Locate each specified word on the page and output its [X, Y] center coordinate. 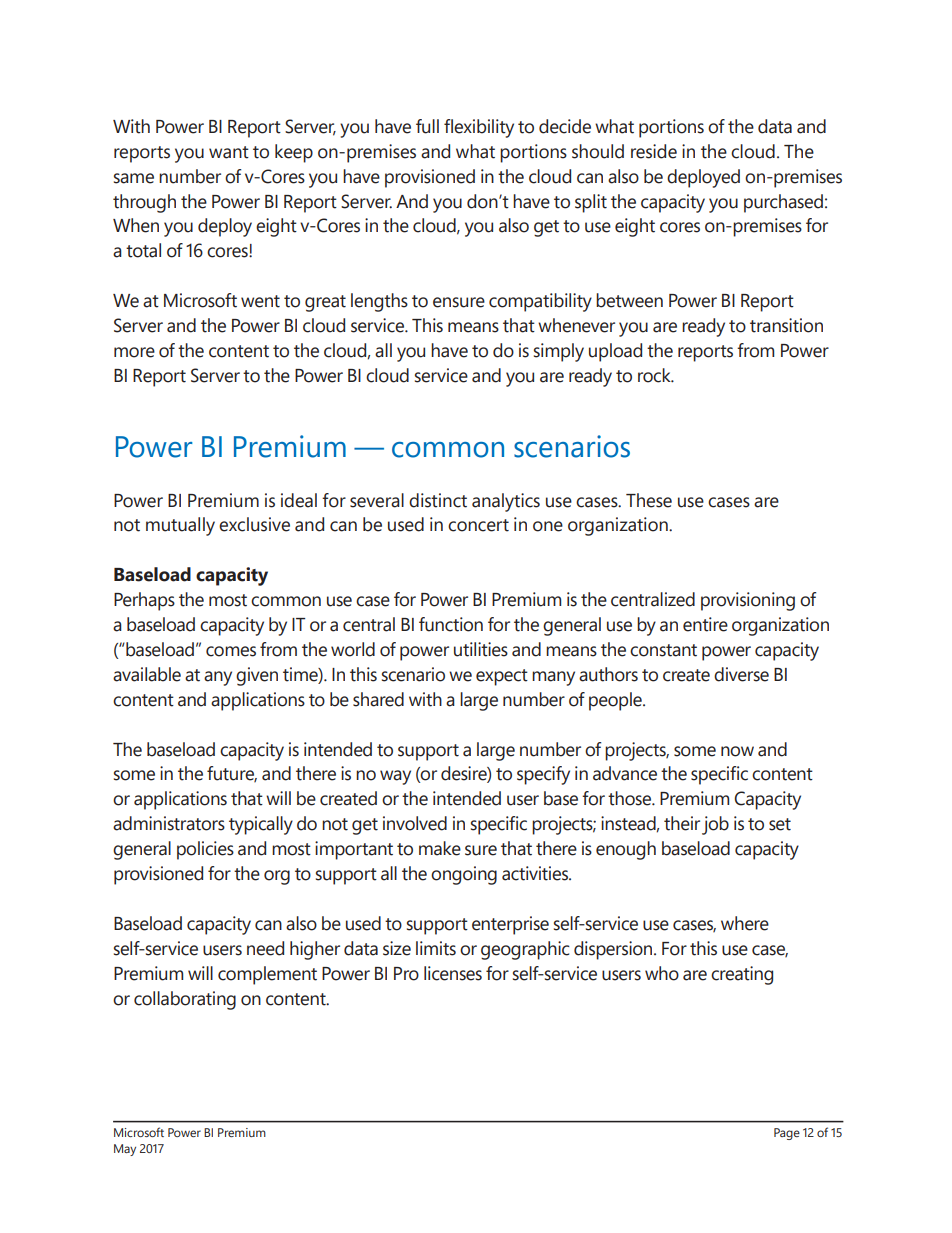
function [451, 624]
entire [705, 624]
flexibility [479, 128]
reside [654, 151]
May [125, 1150]
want [229, 152]
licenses [453, 973]
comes [231, 651]
